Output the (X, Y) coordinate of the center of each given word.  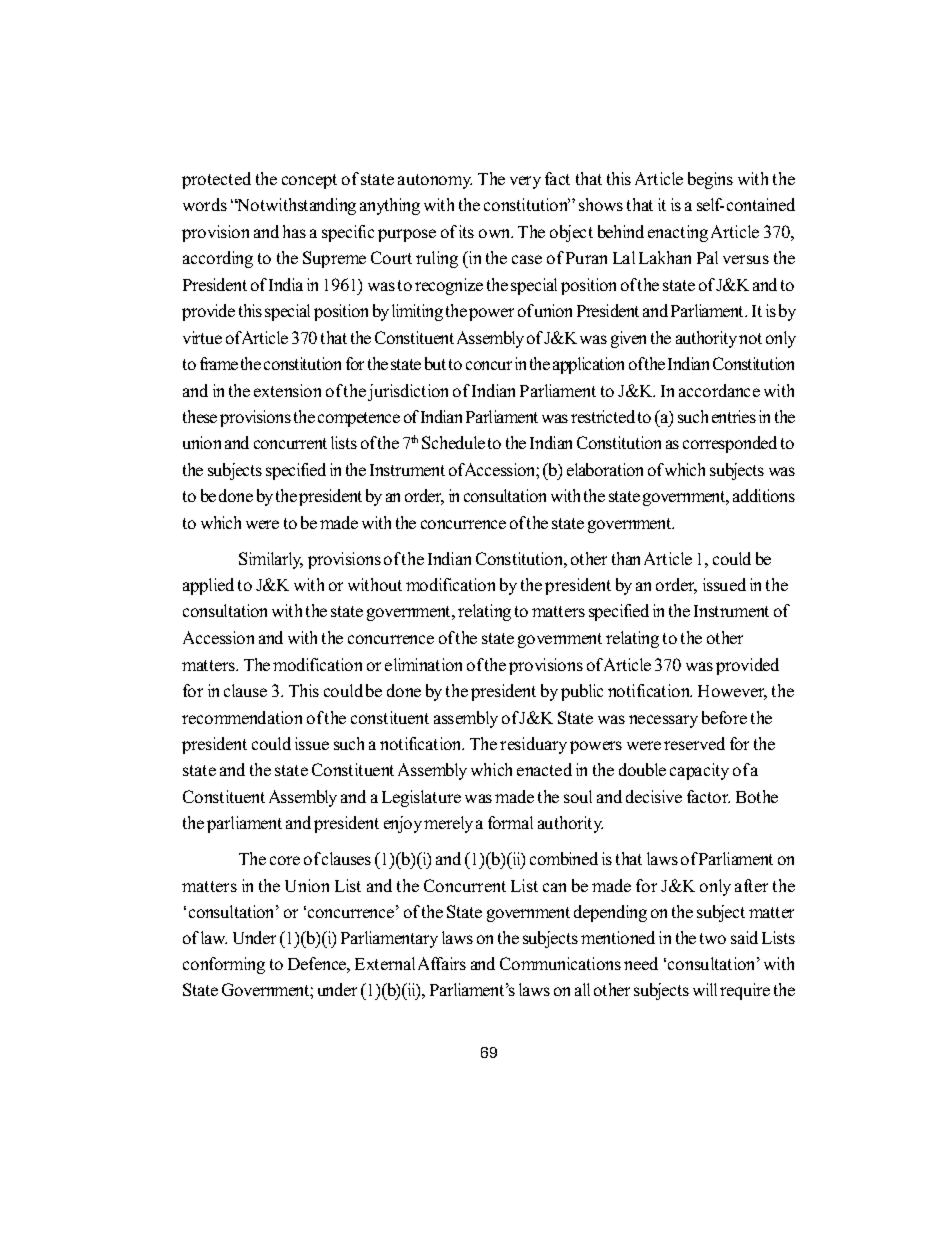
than (626, 558)
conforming (224, 965)
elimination (423, 664)
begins (710, 180)
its (466, 231)
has (294, 231)
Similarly (271, 560)
